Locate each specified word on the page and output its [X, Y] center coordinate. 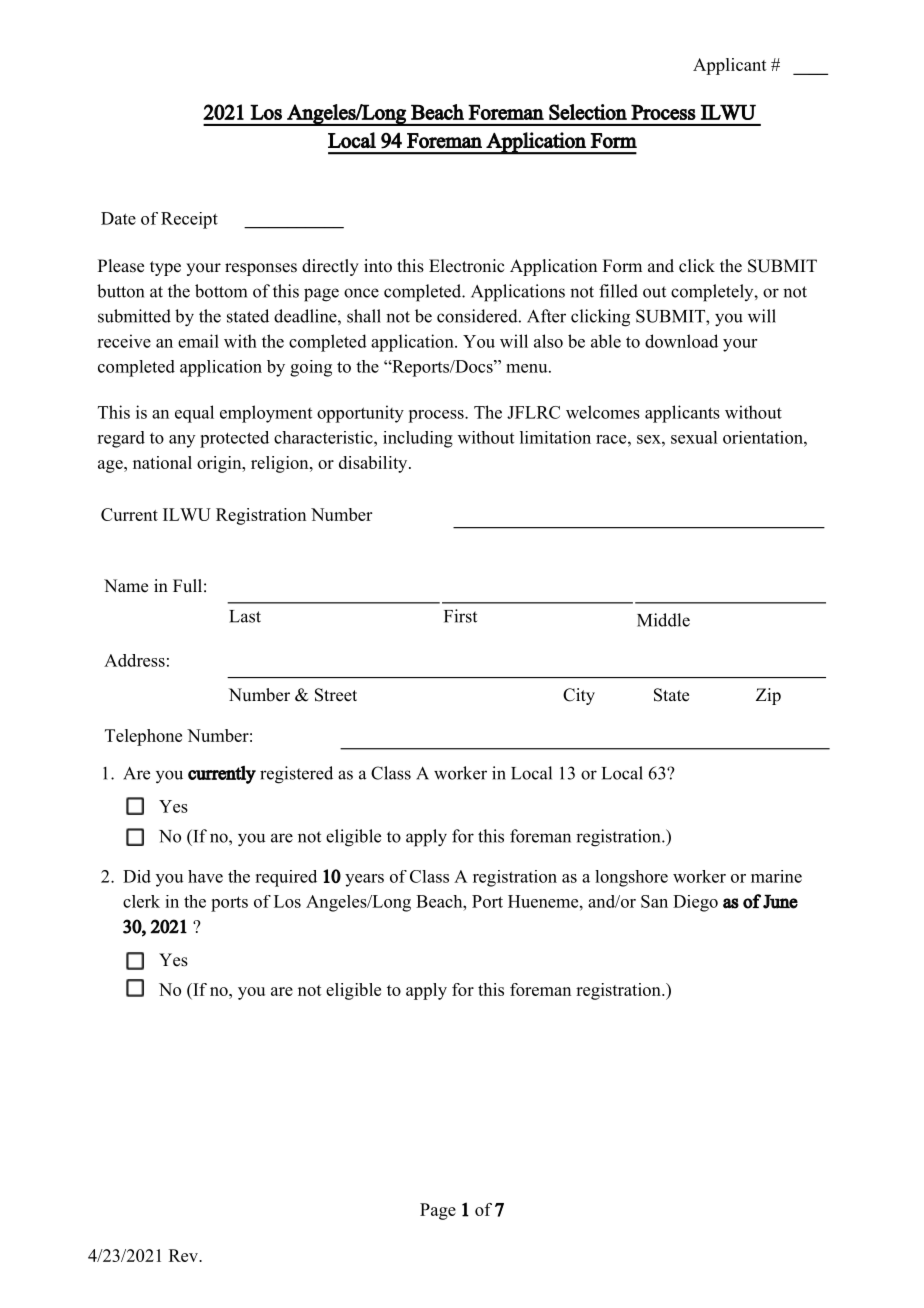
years [364, 880]
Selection [588, 112]
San [654, 901]
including [418, 439]
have [205, 876]
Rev [184, 1255]
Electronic [466, 266]
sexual [694, 437]
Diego [695, 903]
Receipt [189, 220]
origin [220, 464]
